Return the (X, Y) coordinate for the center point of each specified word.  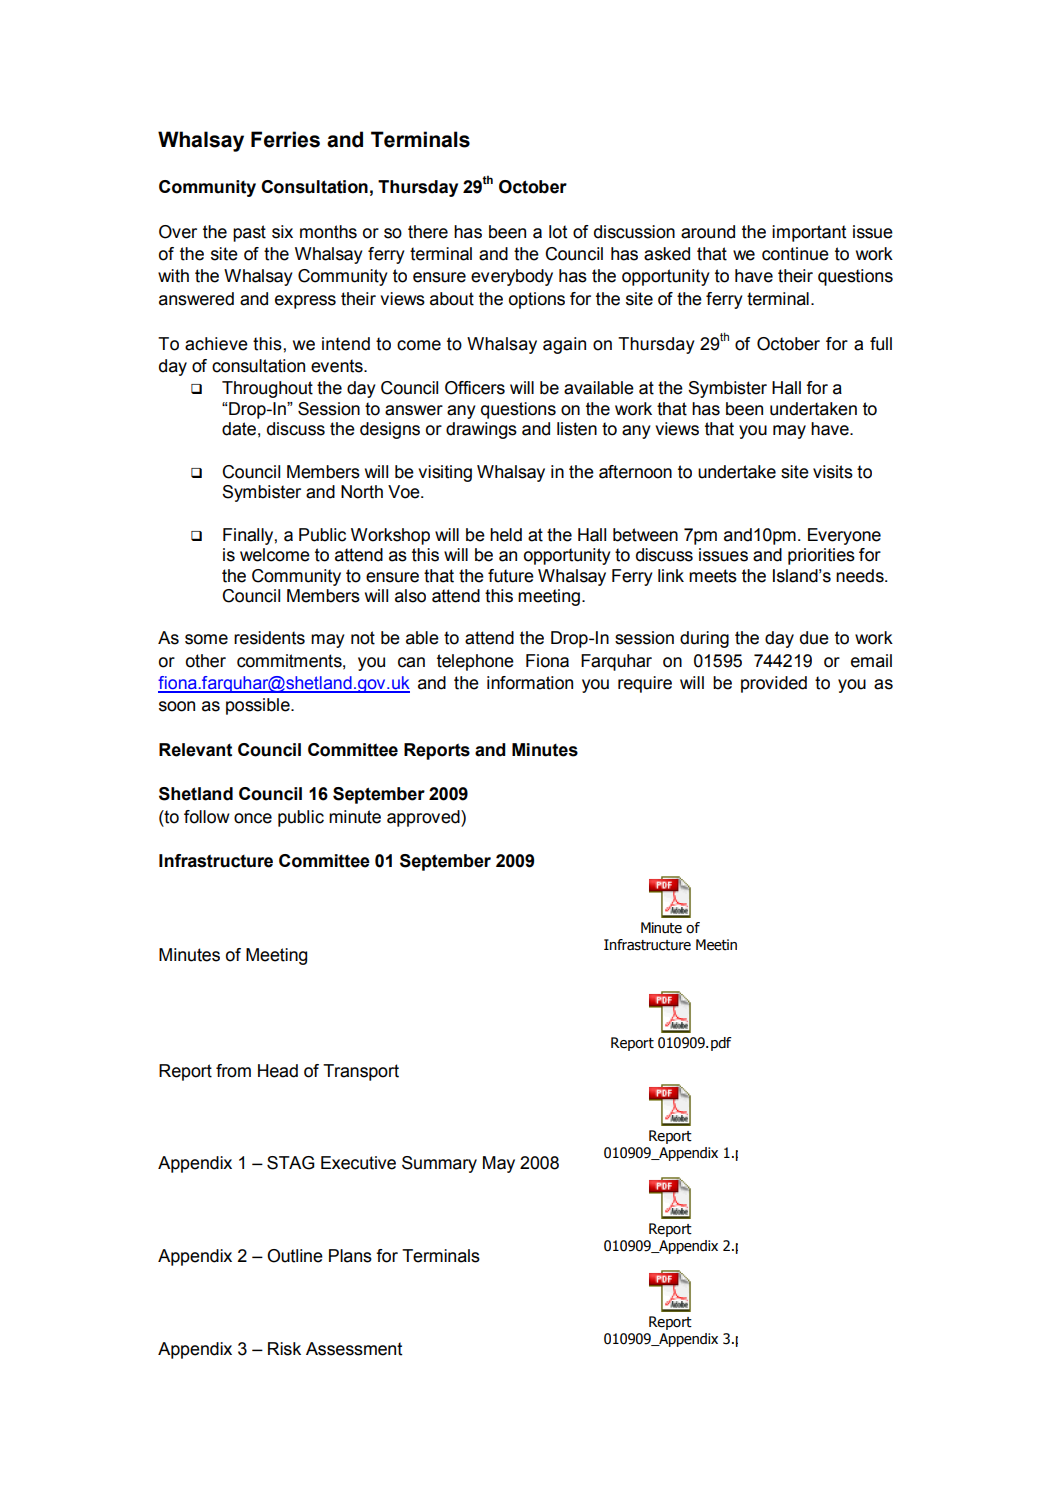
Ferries (285, 139)
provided (774, 684)
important (809, 233)
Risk (284, 1349)
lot (558, 232)
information (530, 683)
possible (259, 706)
